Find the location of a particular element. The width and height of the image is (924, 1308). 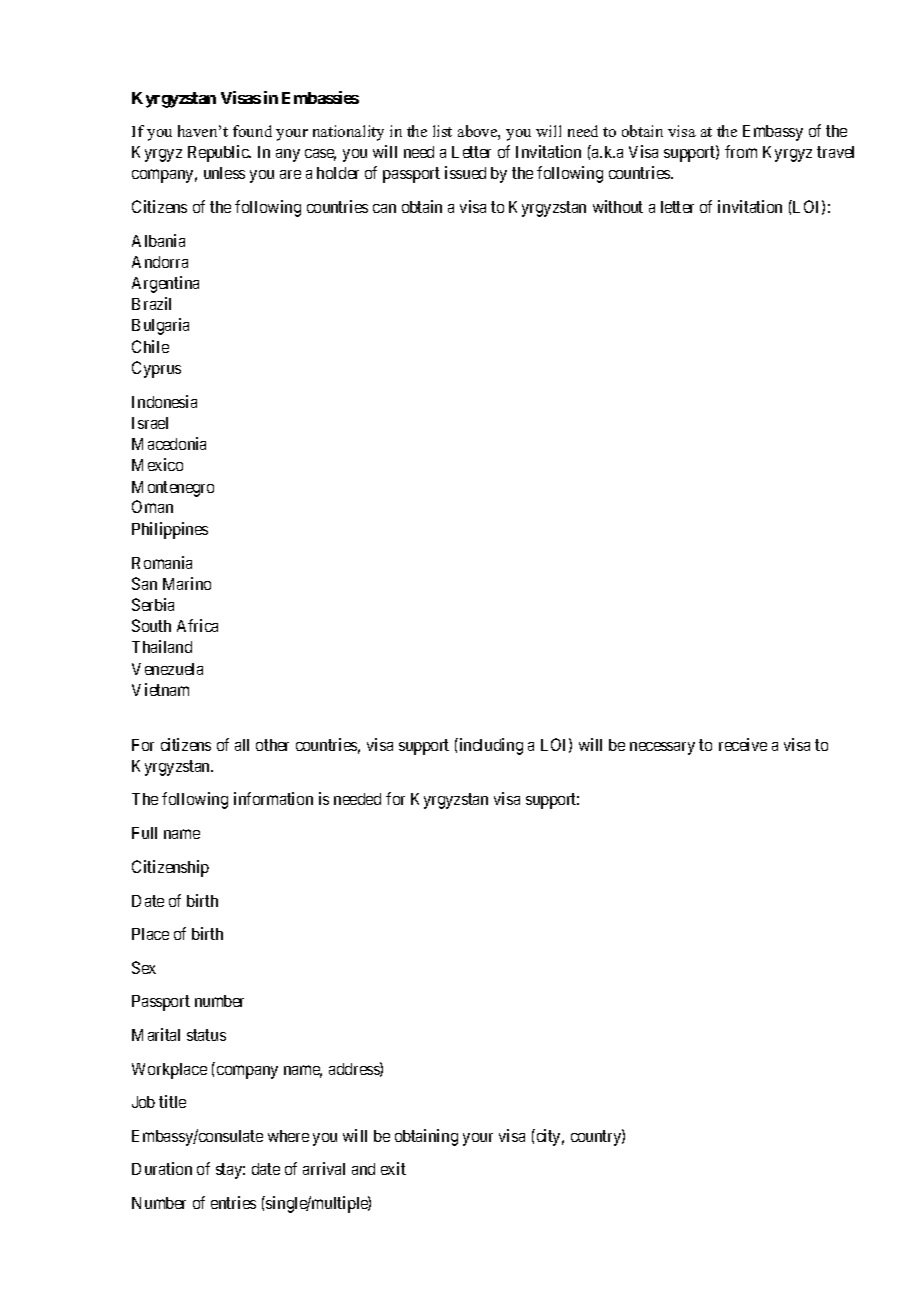

issued is located at coordinates (465, 172).
